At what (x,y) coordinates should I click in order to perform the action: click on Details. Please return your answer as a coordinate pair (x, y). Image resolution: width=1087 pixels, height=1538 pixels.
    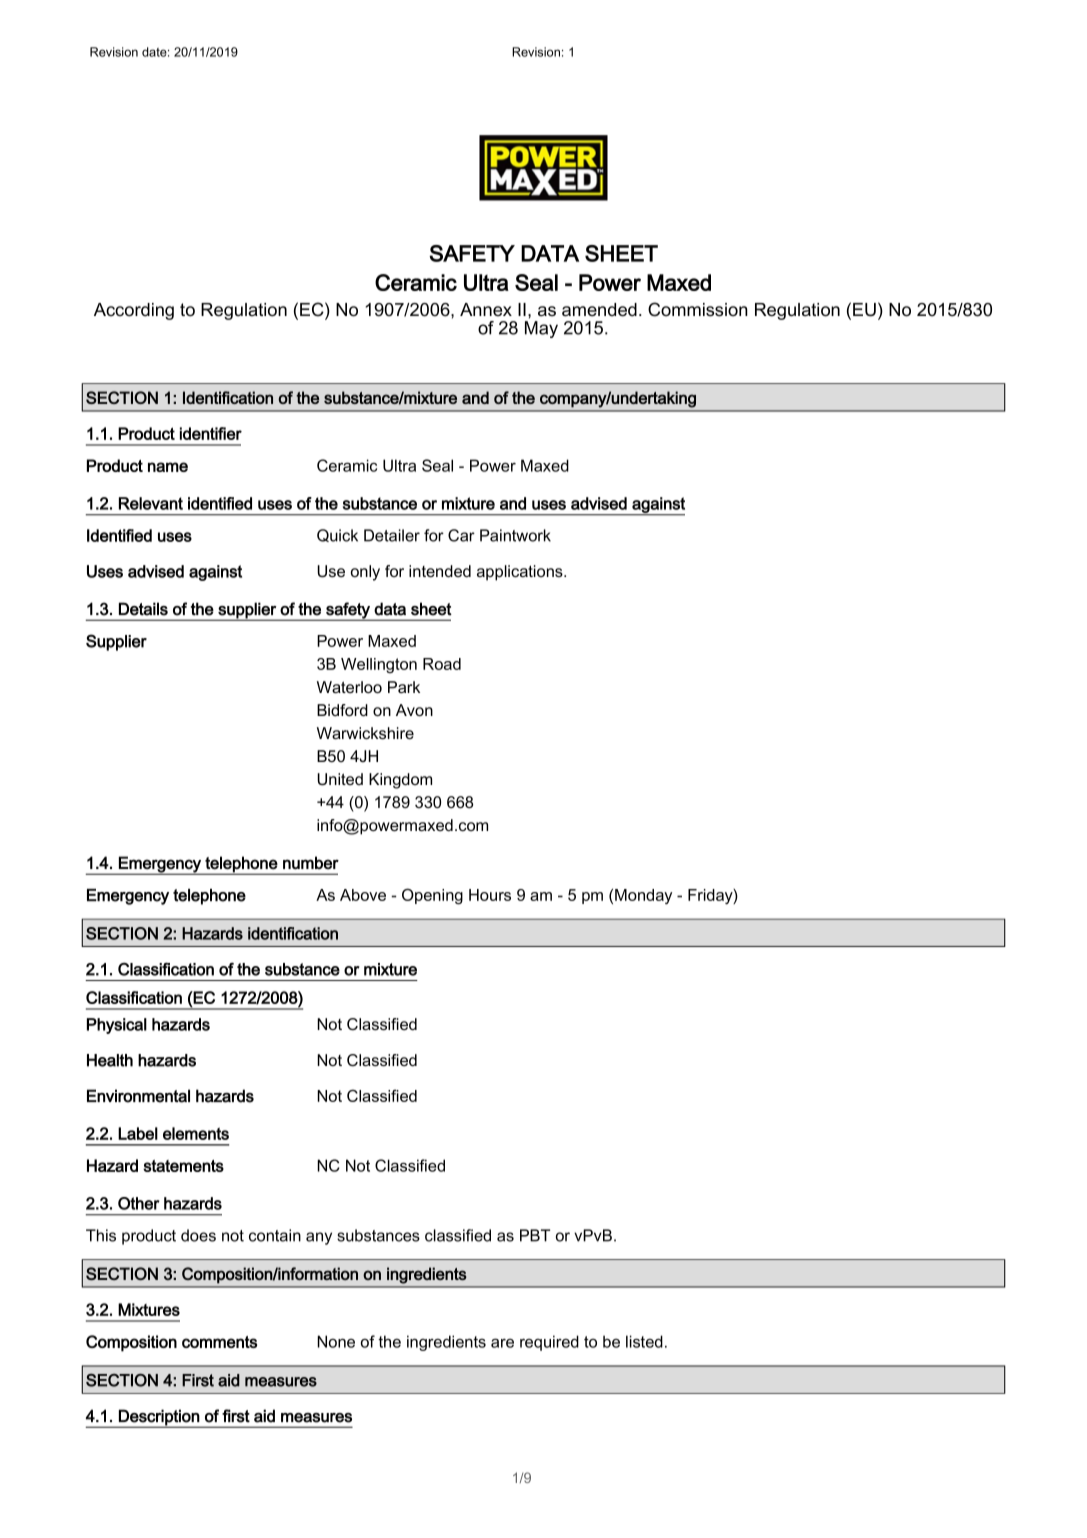
    Looking at the image, I should click on (143, 609).
